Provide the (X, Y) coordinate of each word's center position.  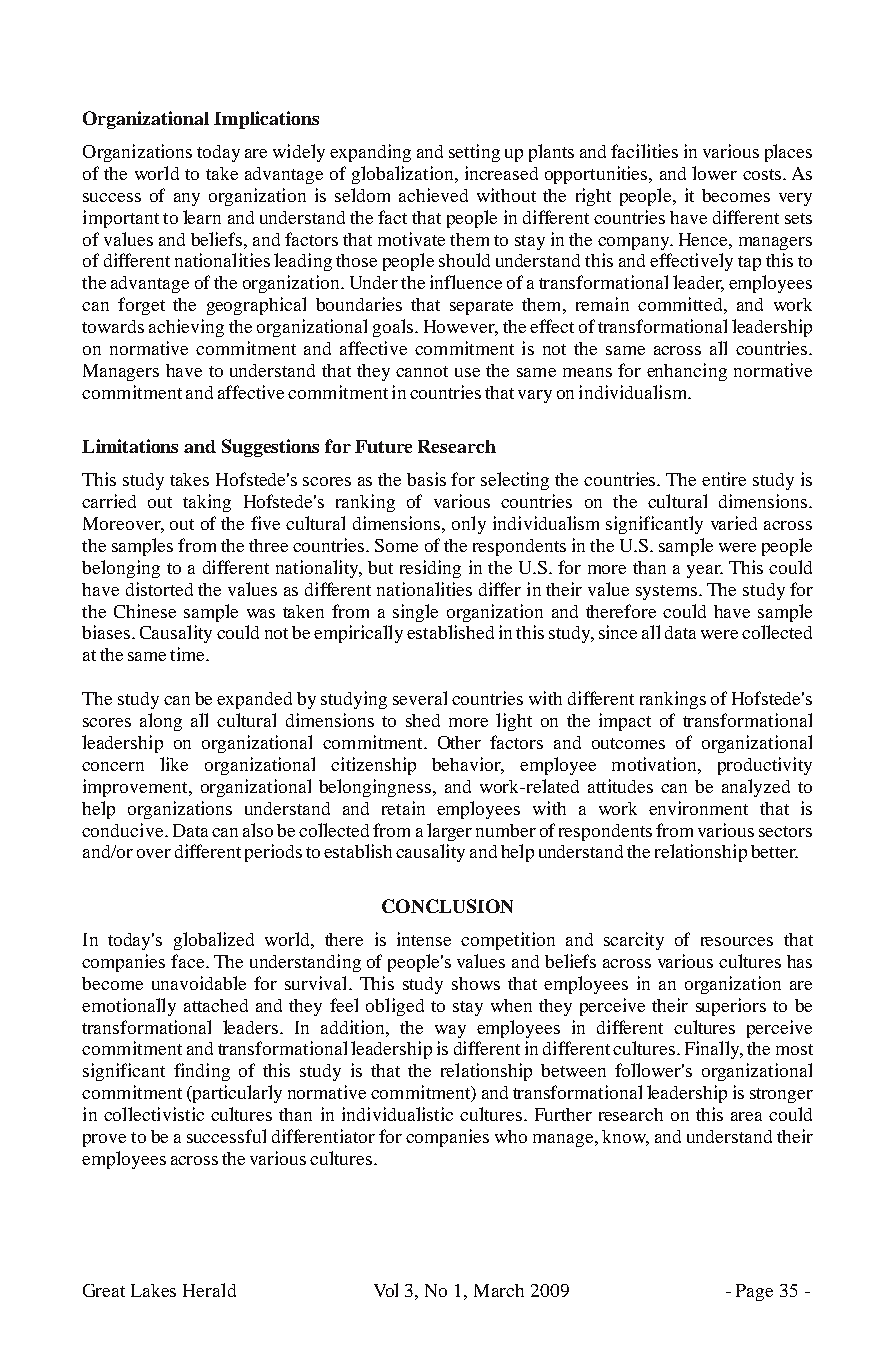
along (161, 722)
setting (474, 153)
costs (763, 174)
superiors (731, 1007)
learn (202, 217)
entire (724, 479)
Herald (209, 1290)
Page (754, 1292)
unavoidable (199, 983)
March (499, 1290)
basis (426, 479)
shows (476, 983)
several (420, 698)
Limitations (130, 446)
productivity (765, 766)
